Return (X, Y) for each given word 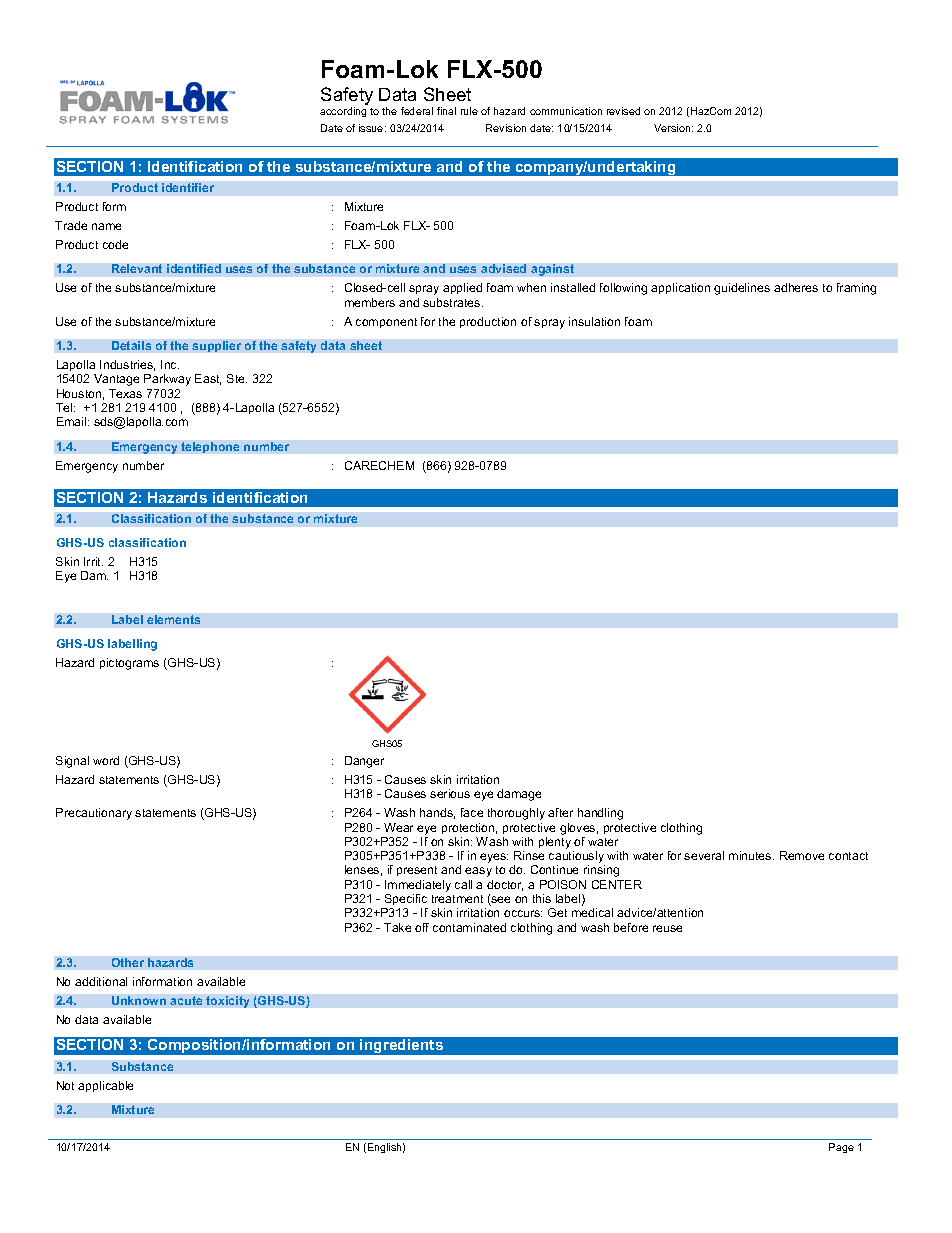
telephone (210, 447)
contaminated (469, 927)
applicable (105, 1086)
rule (469, 111)
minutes (751, 855)
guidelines (742, 289)
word (106, 760)
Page (841, 1148)
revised (623, 111)
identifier (188, 187)
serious (450, 793)
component (386, 323)
